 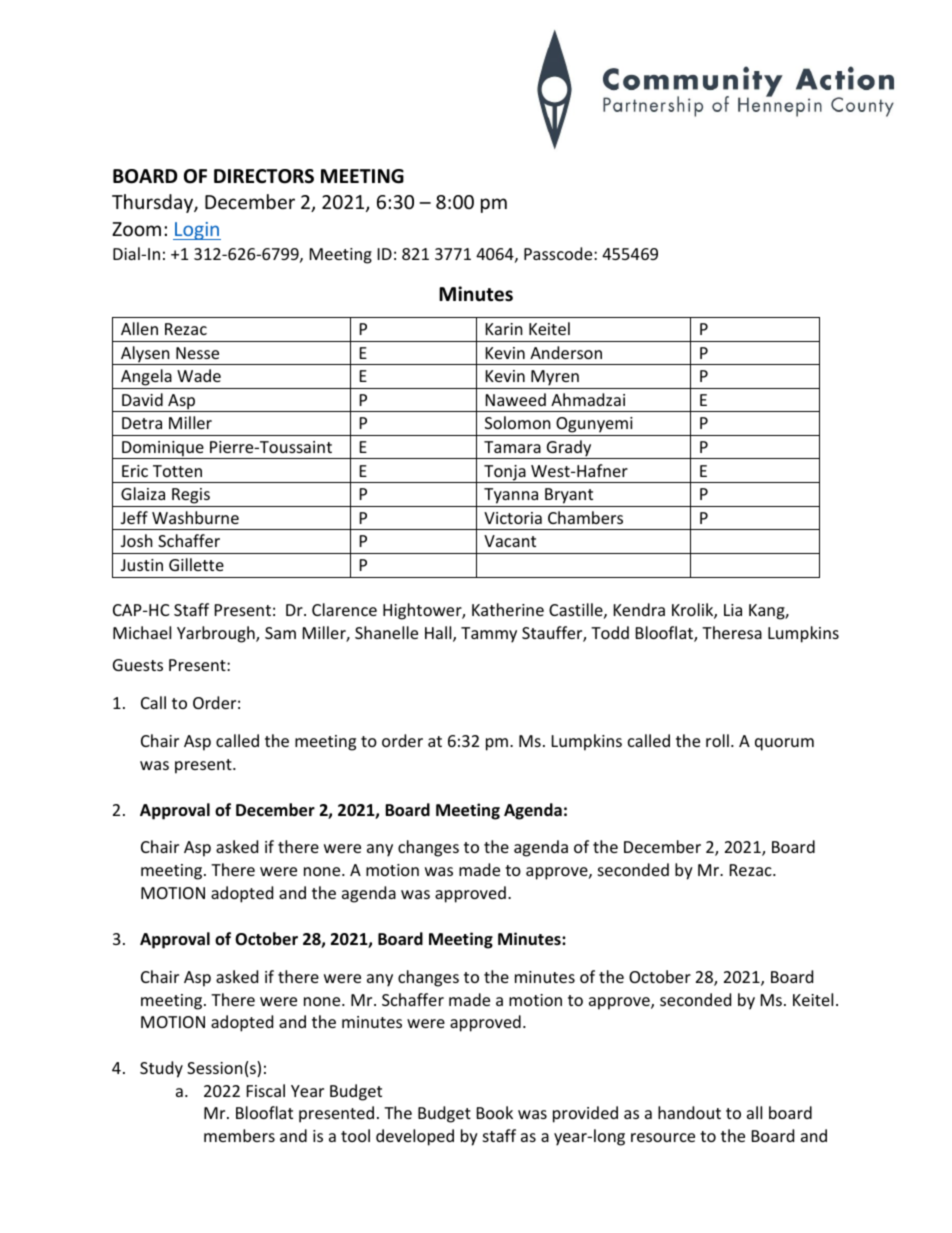 What do you see at coordinates (439, 634) in the document?
I see `Hall` at bounding box center [439, 634].
